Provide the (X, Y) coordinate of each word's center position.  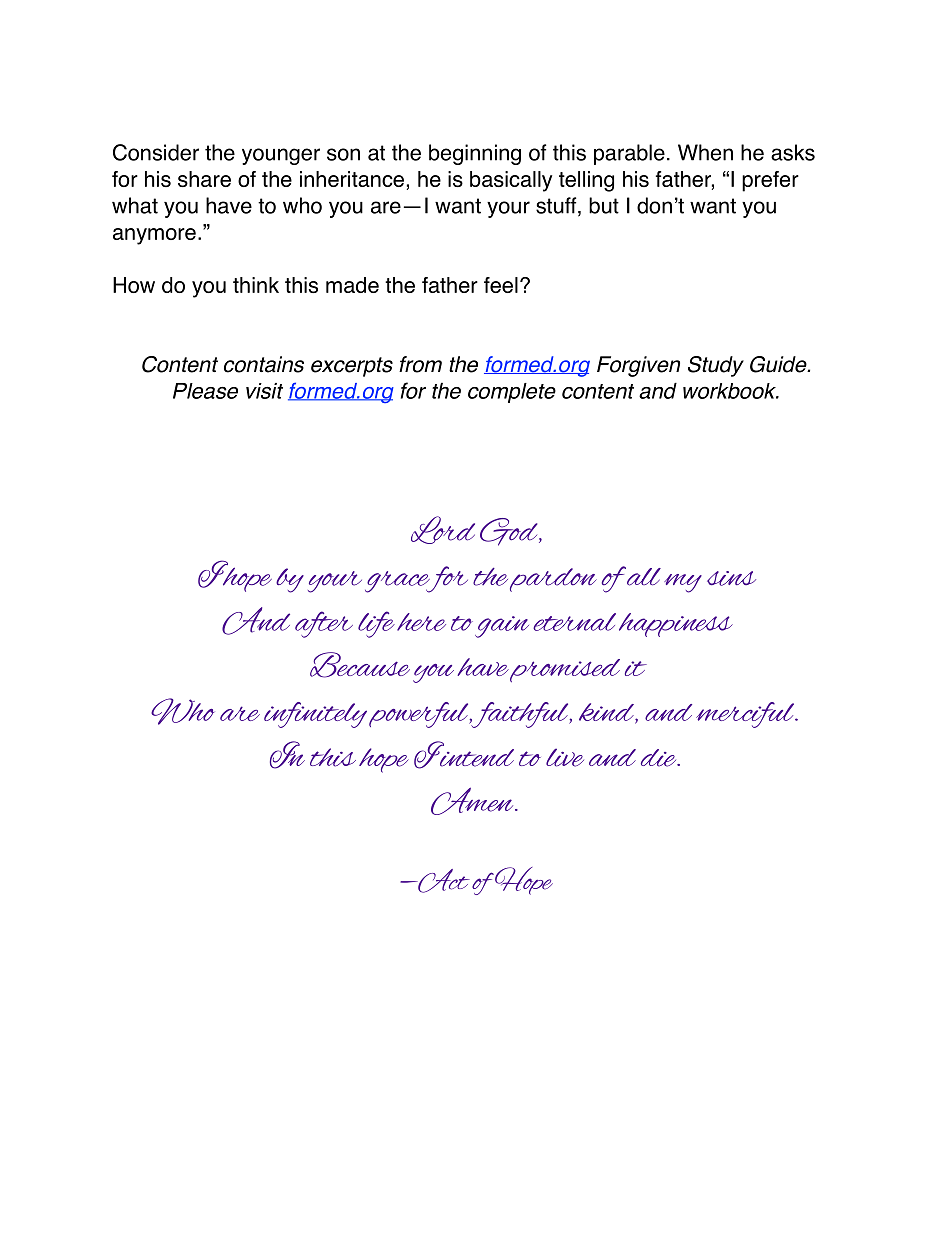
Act (443, 881)
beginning (475, 154)
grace (398, 582)
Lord (443, 530)
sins (731, 578)
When (705, 152)
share (204, 179)
